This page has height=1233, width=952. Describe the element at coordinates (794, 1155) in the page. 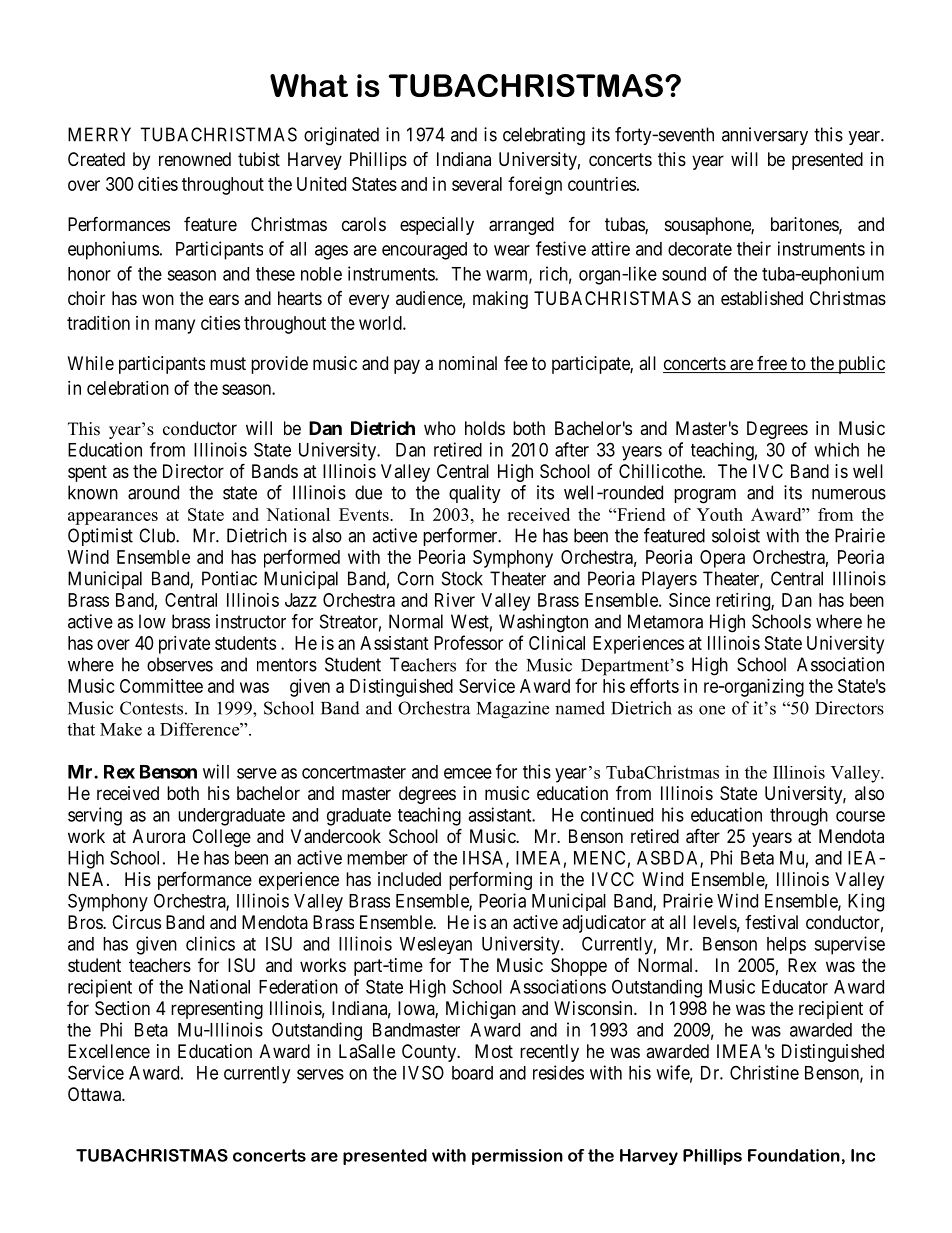

I see `Foundation` at that location.
